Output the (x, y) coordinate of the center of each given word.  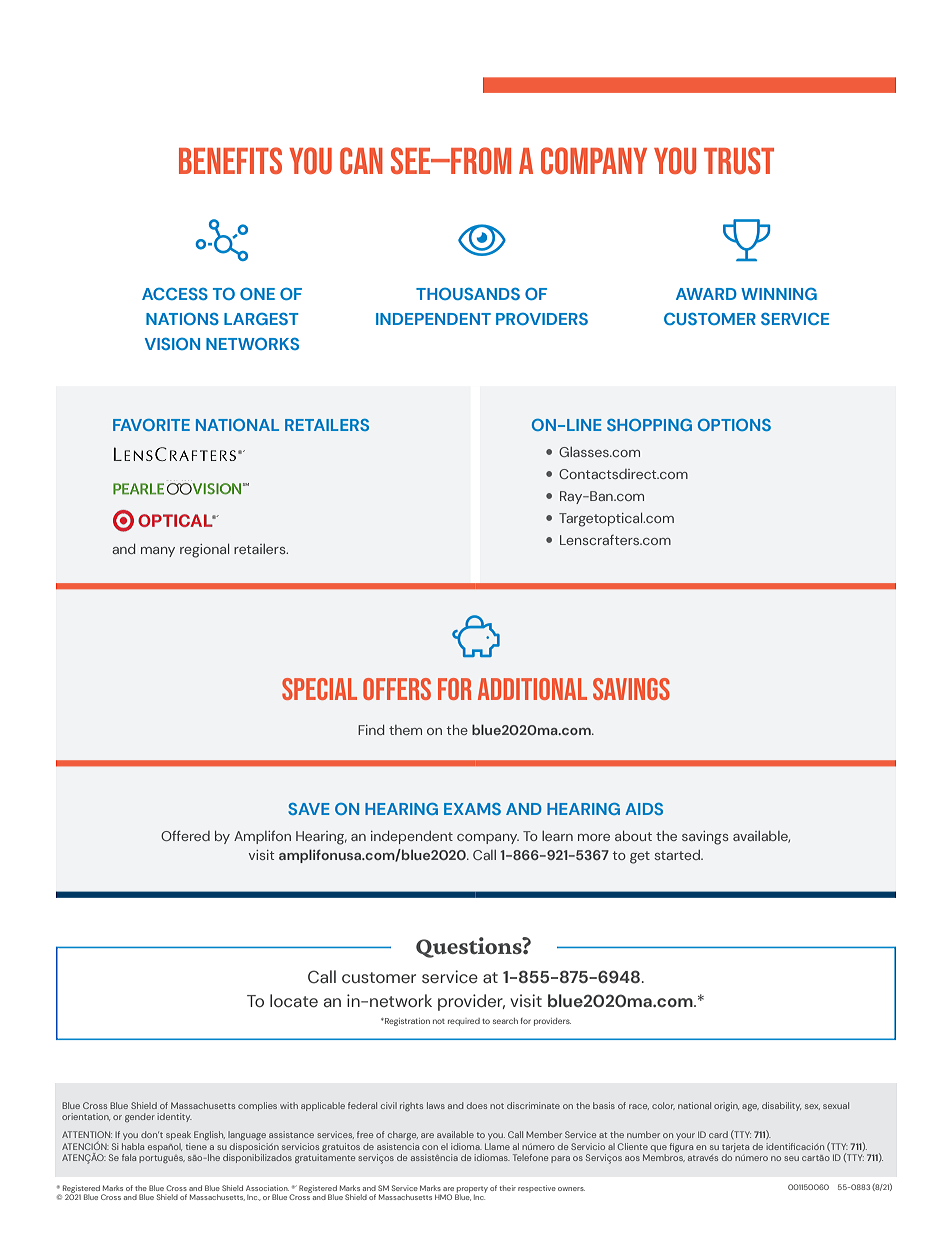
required (464, 1022)
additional (532, 689)
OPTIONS (734, 425)
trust (739, 160)
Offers (397, 689)
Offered (185, 835)
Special (319, 689)
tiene (196, 1146)
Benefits (230, 160)
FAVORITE (151, 425)
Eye (482, 240)
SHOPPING (649, 425)
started (678, 855)
